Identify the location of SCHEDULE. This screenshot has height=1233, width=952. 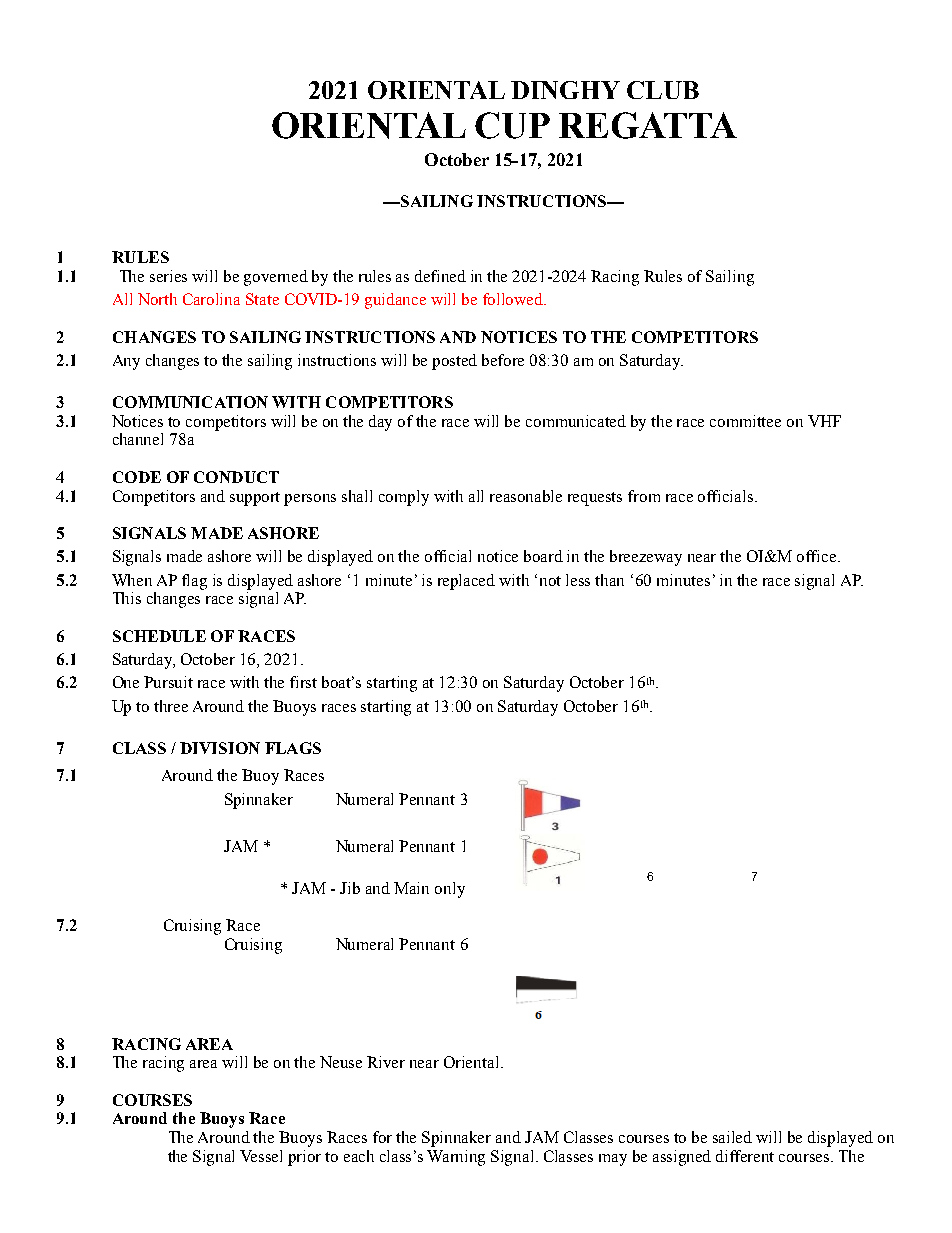
(159, 636).
